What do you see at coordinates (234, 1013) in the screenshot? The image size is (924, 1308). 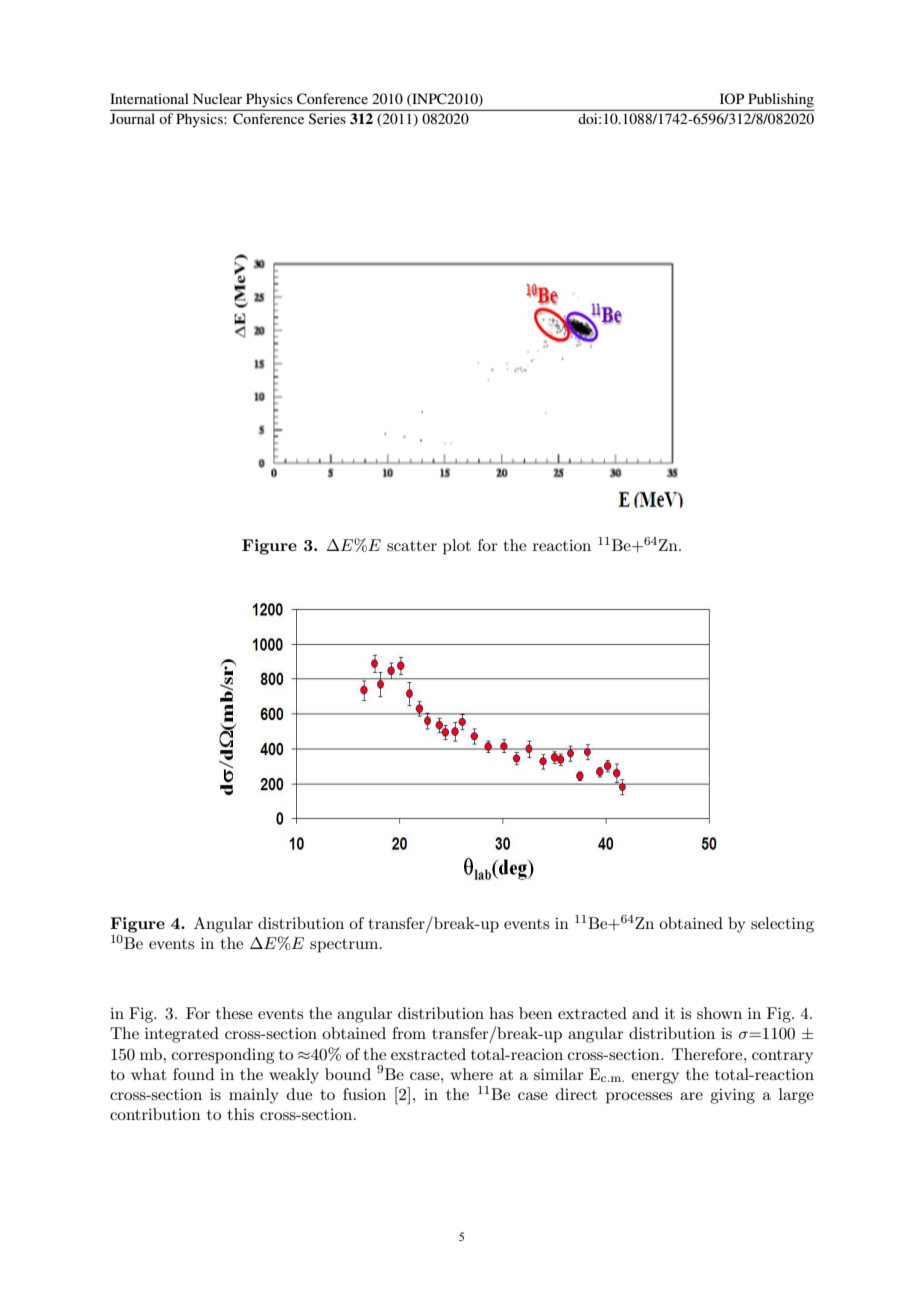 I see `these` at bounding box center [234, 1013].
